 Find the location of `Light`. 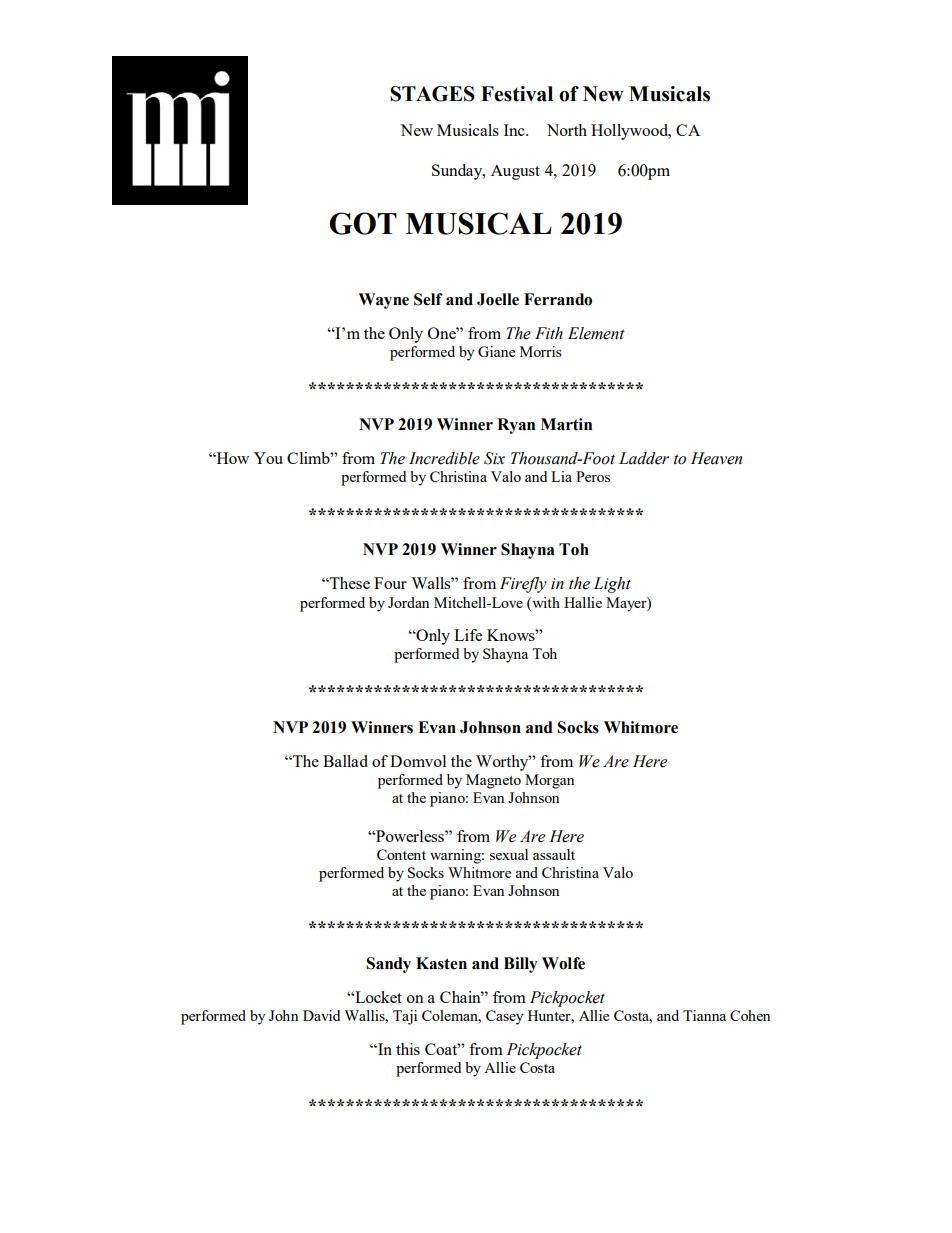

Light is located at coordinates (612, 585).
